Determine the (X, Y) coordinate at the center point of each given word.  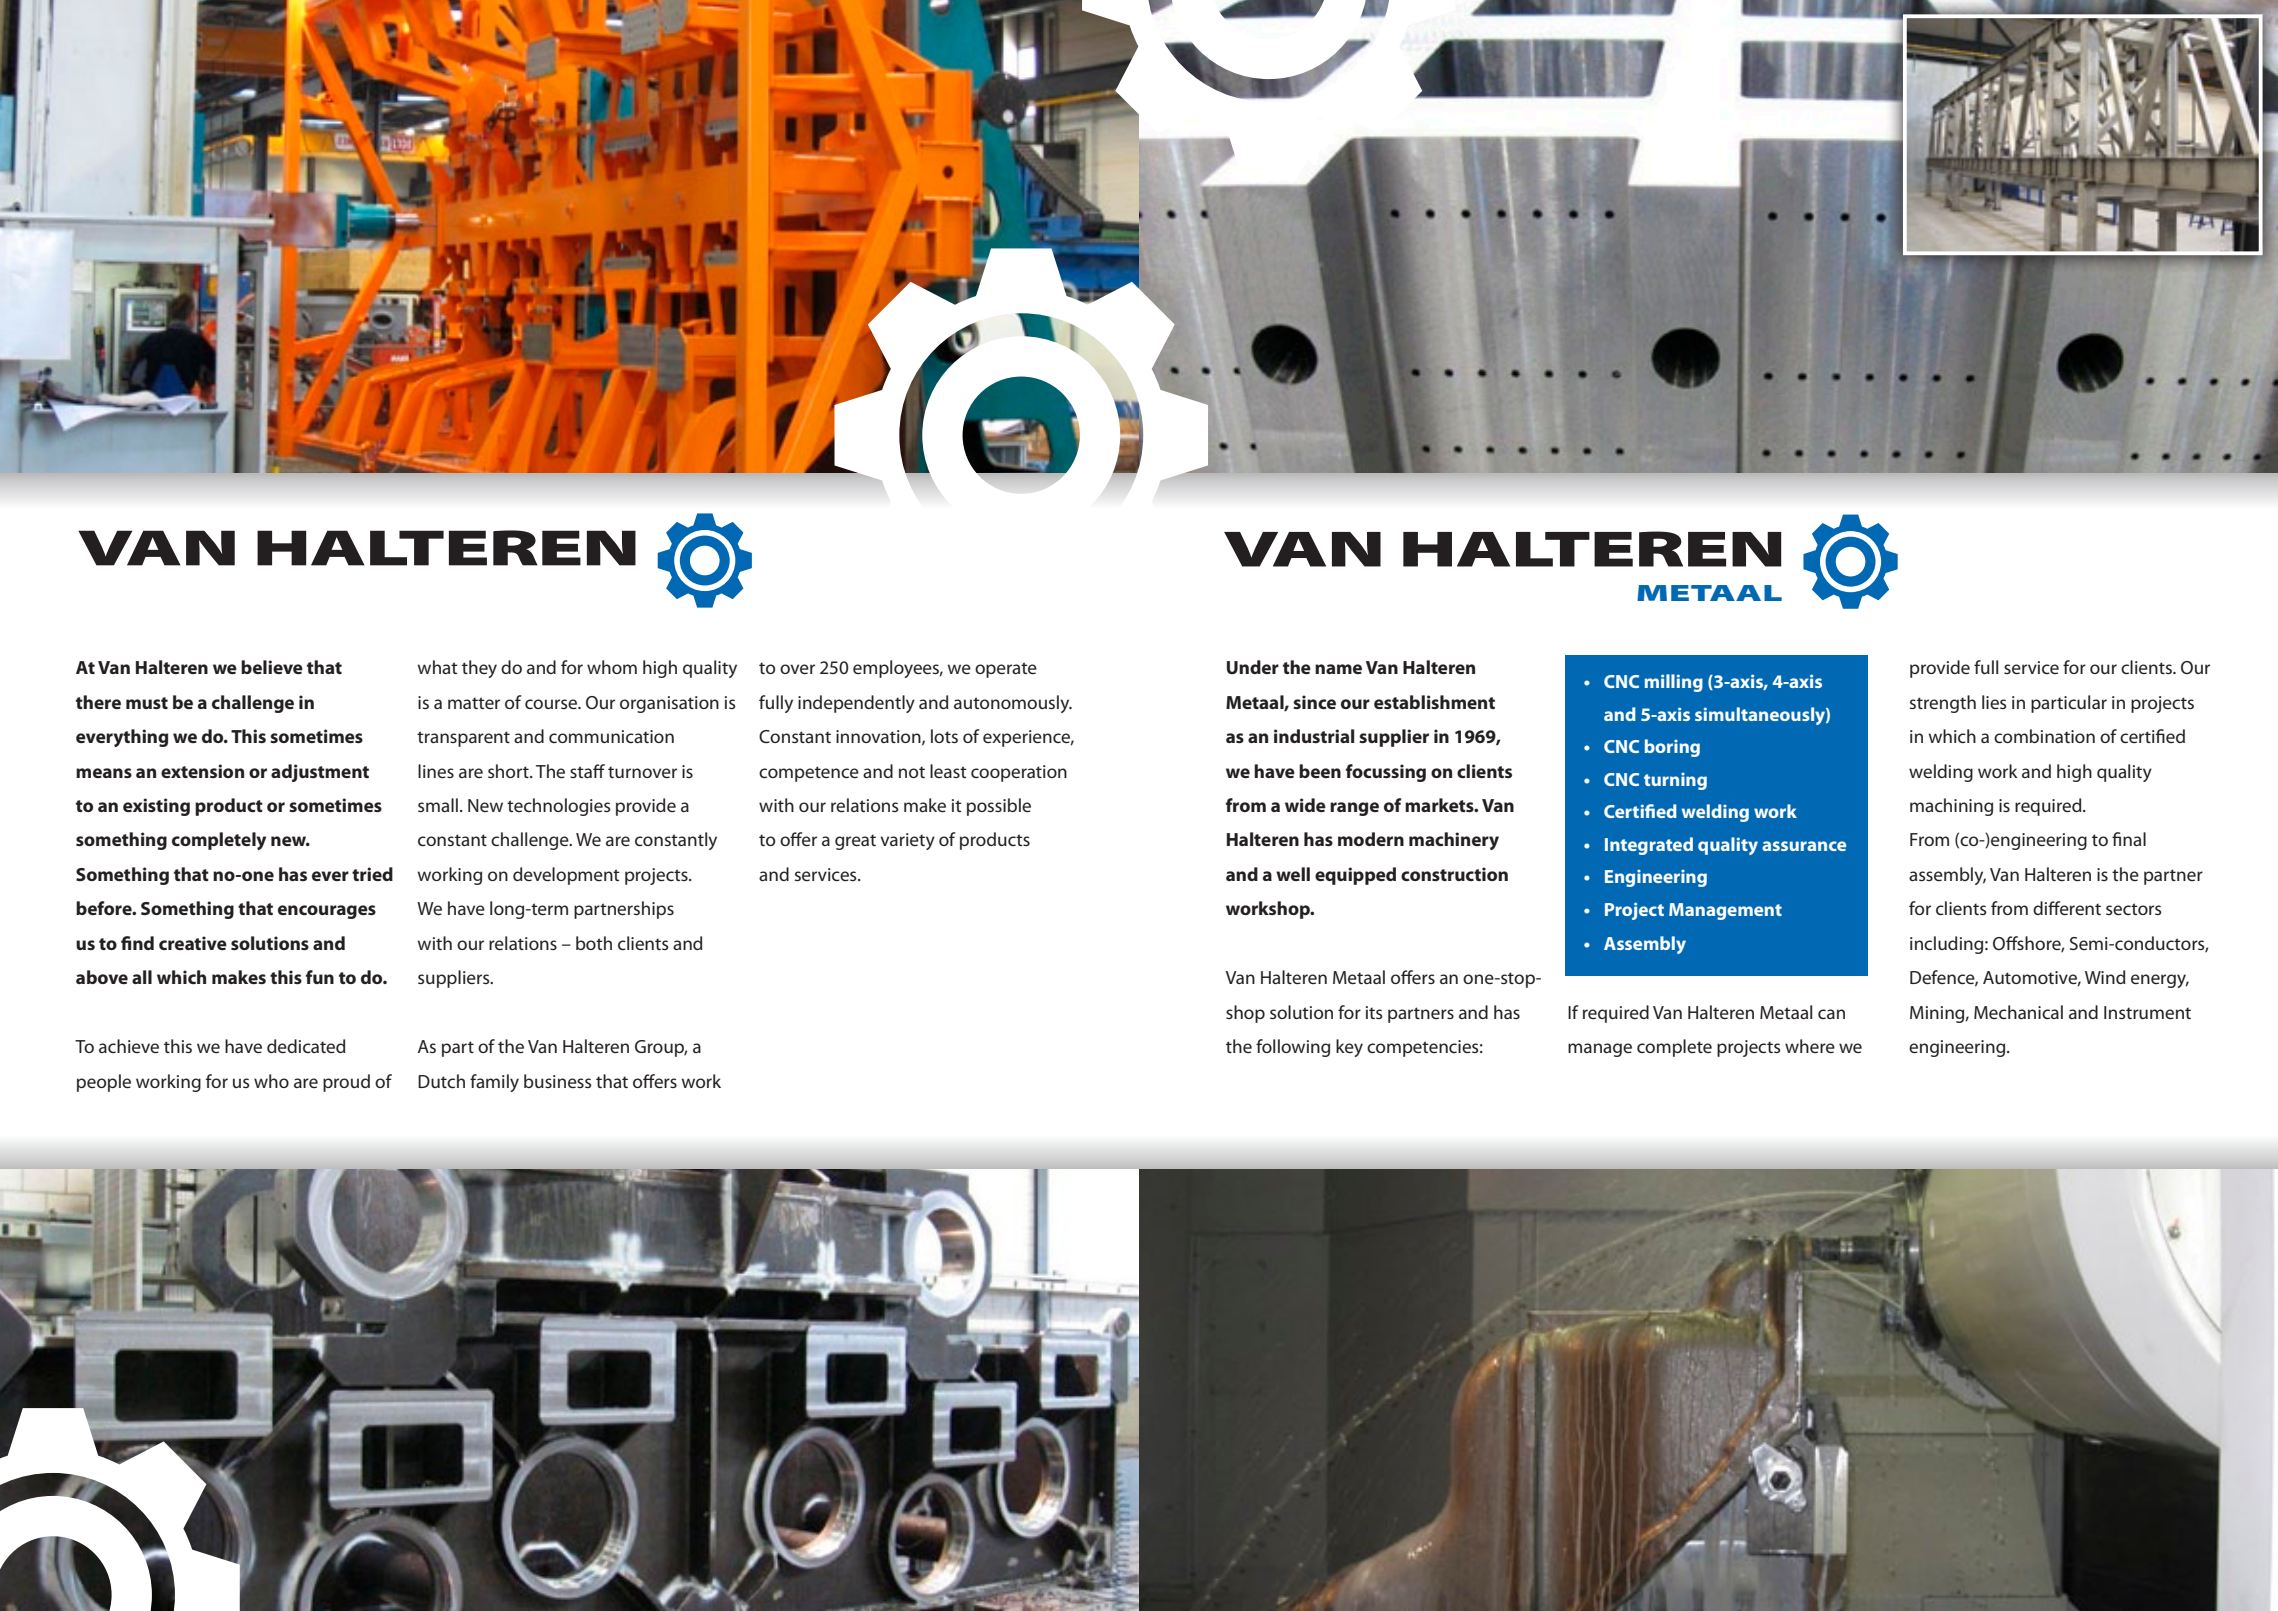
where (1810, 1046)
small (438, 805)
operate (1006, 670)
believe (272, 667)
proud (346, 1083)
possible (999, 807)
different (2067, 908)
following (1293, 1048)
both (594, 943)
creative (193, 943)
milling (1674, 683)
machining (1951, 807)
